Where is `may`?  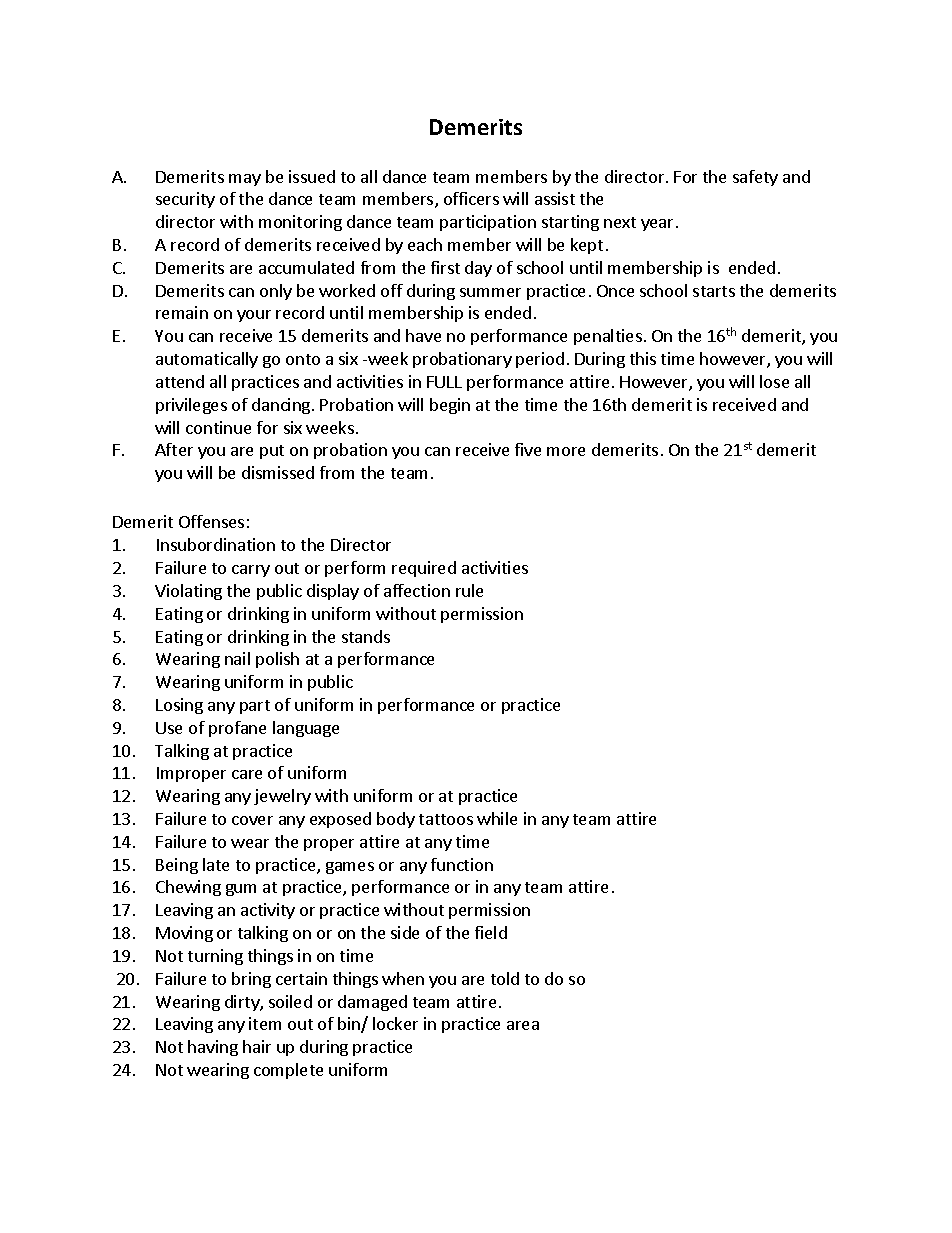
may is located at coordinates (245, 180).
